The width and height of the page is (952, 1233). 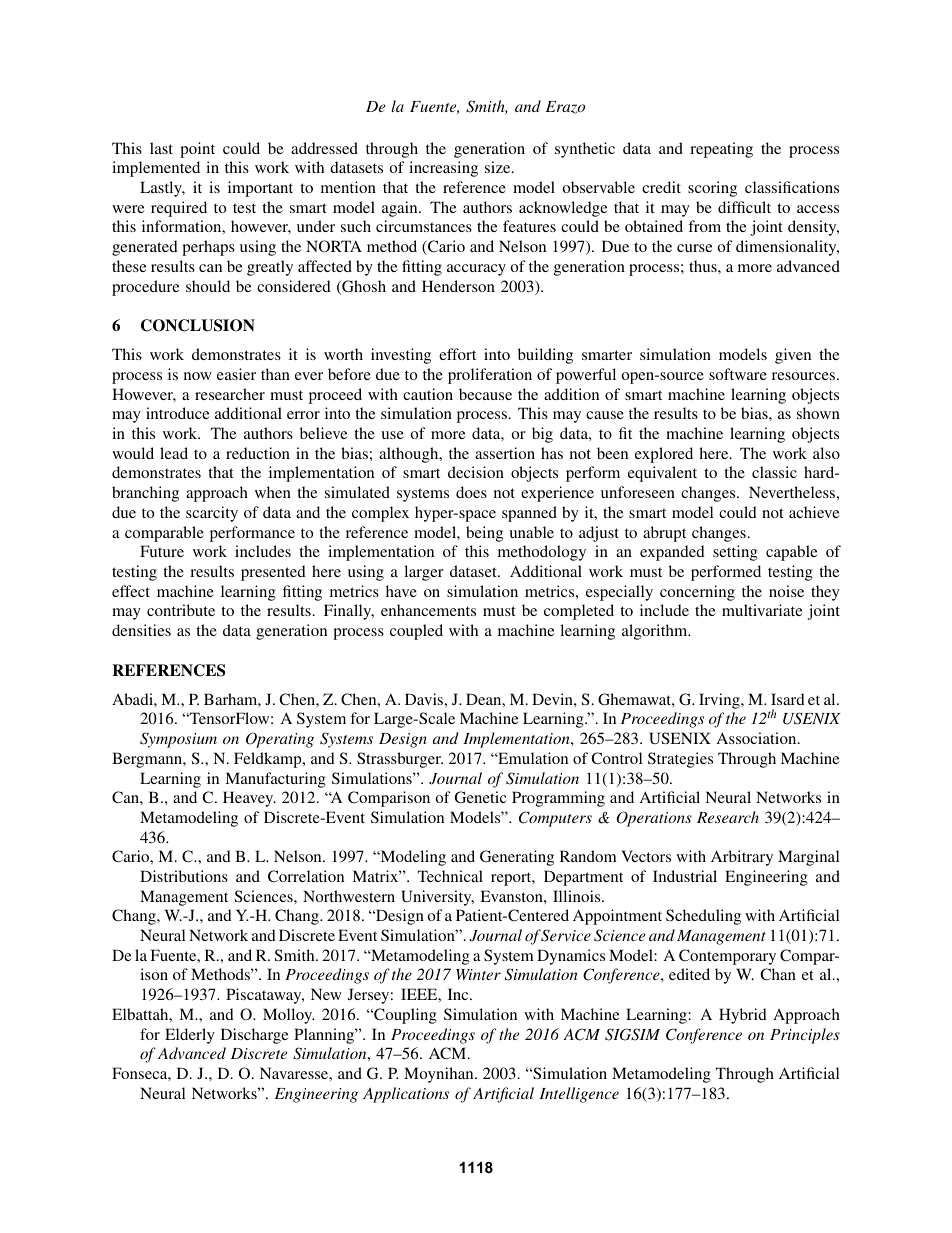 What do you see at coordinates (181, 610) in the page?
I see `contribute` at bounding box center [181, 610].
